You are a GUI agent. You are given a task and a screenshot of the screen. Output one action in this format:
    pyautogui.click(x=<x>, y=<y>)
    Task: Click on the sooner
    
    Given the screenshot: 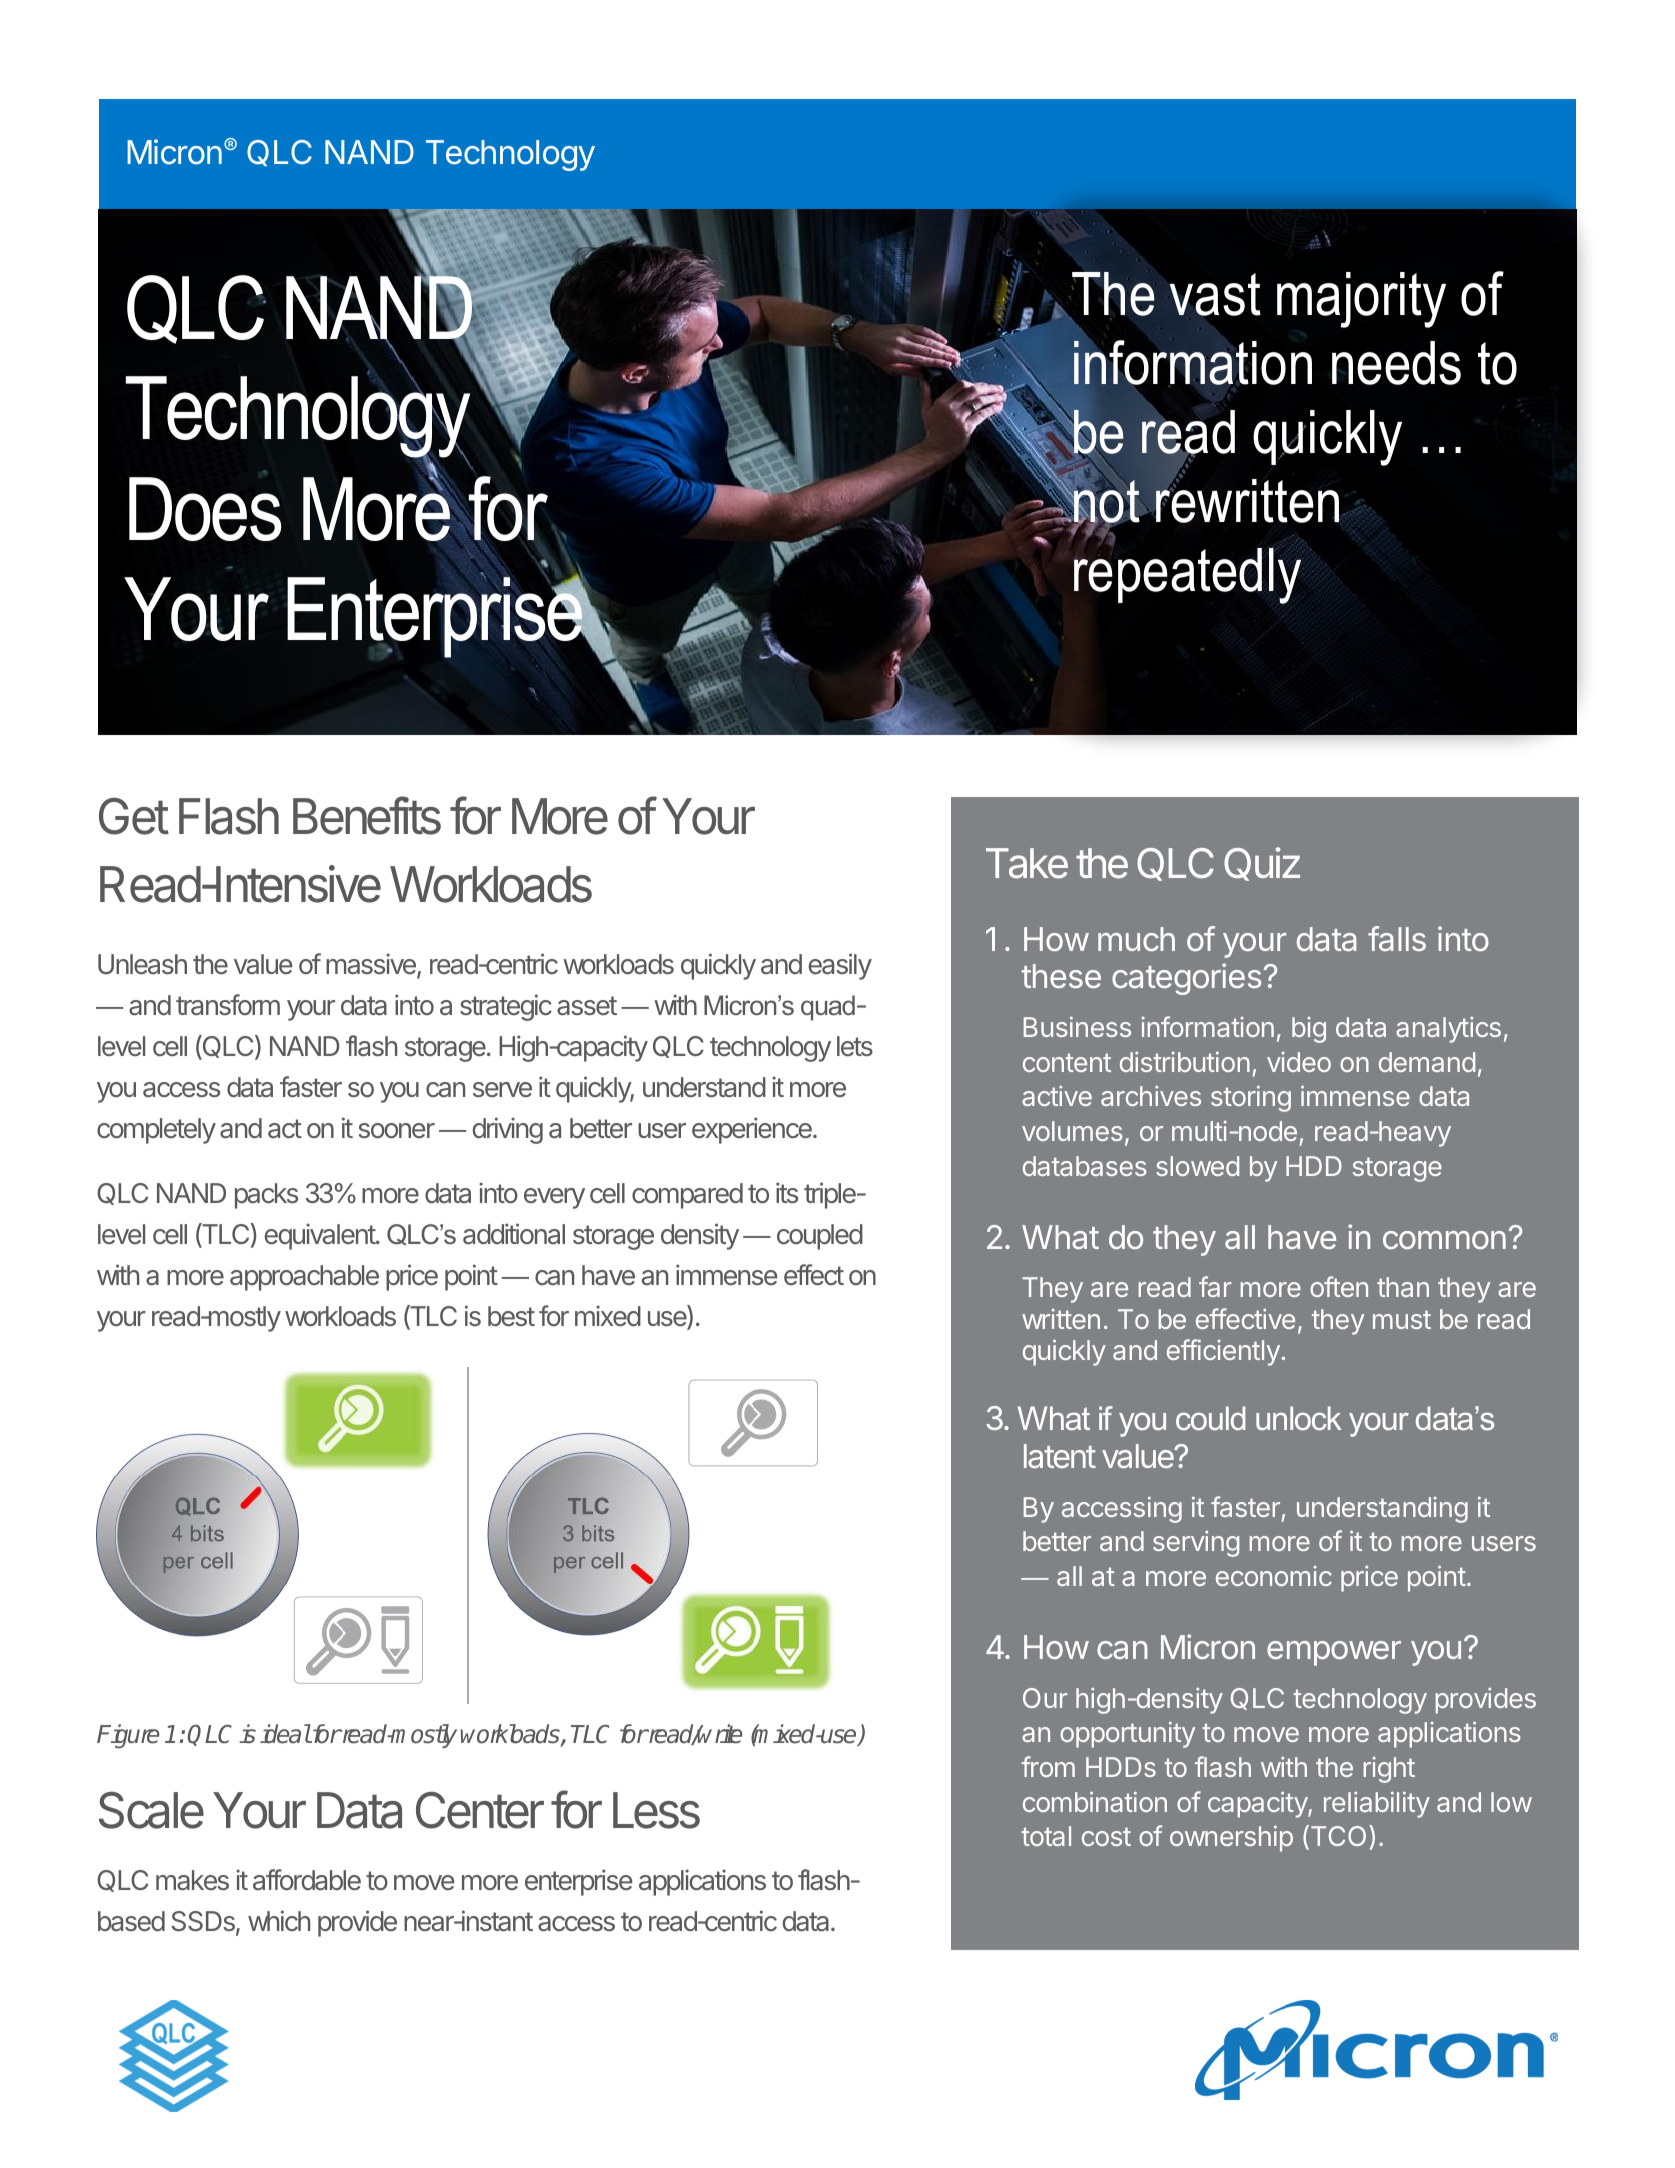 What is the action you would take?
    pyautogui.click(x=396, y=1130)
